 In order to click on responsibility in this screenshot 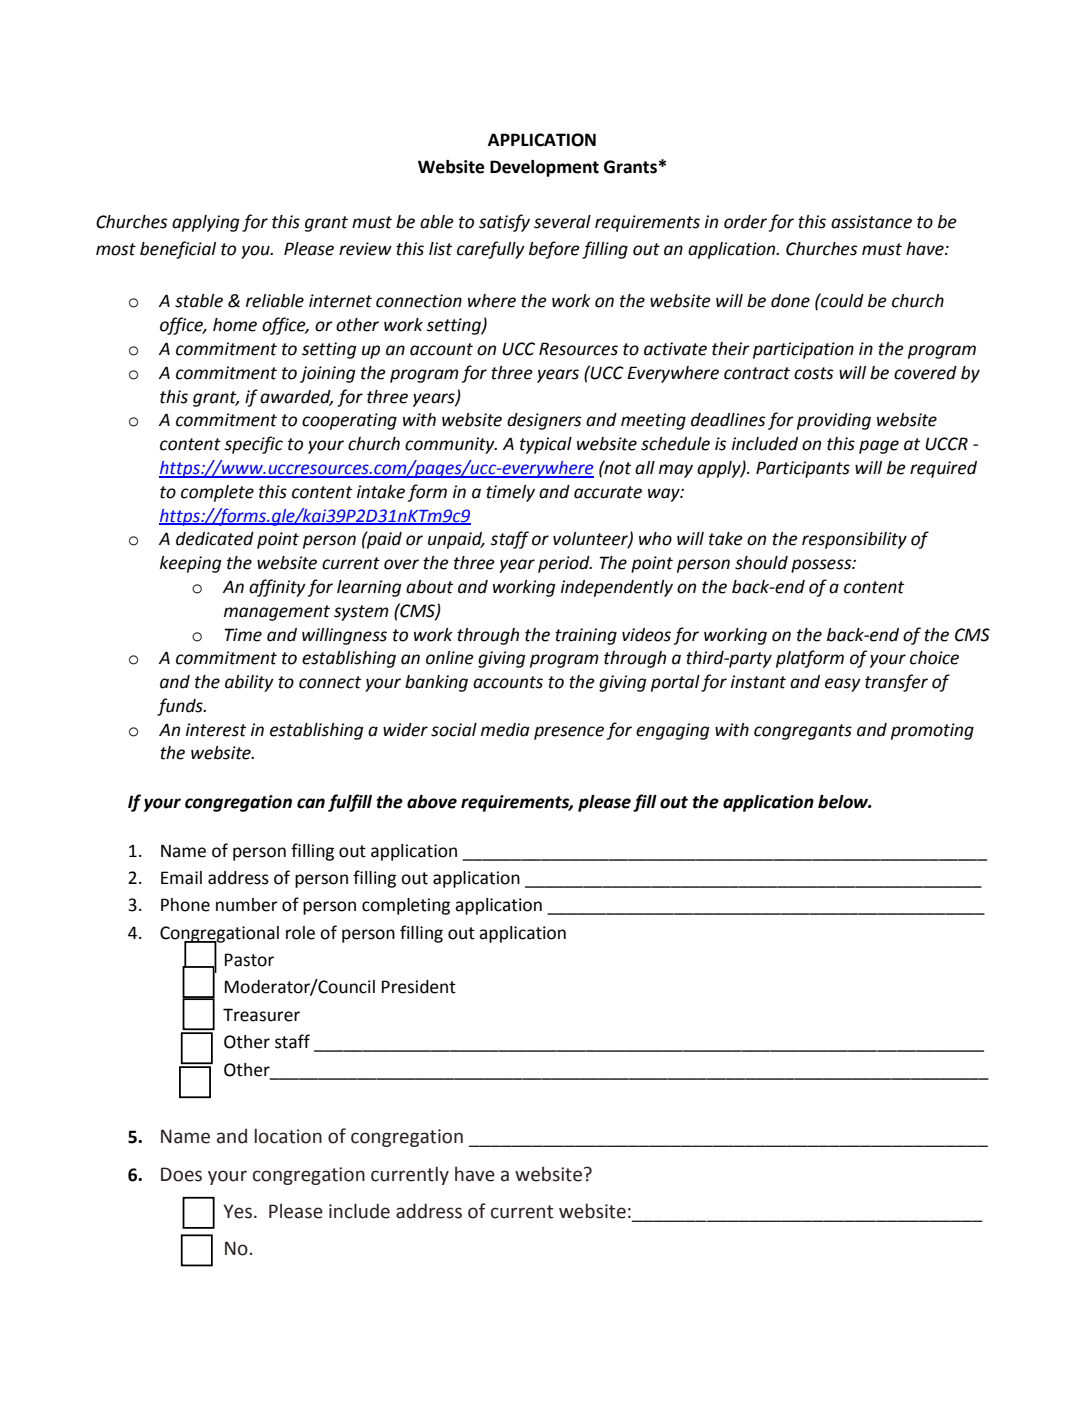, I will do `click(854, 540)`.
